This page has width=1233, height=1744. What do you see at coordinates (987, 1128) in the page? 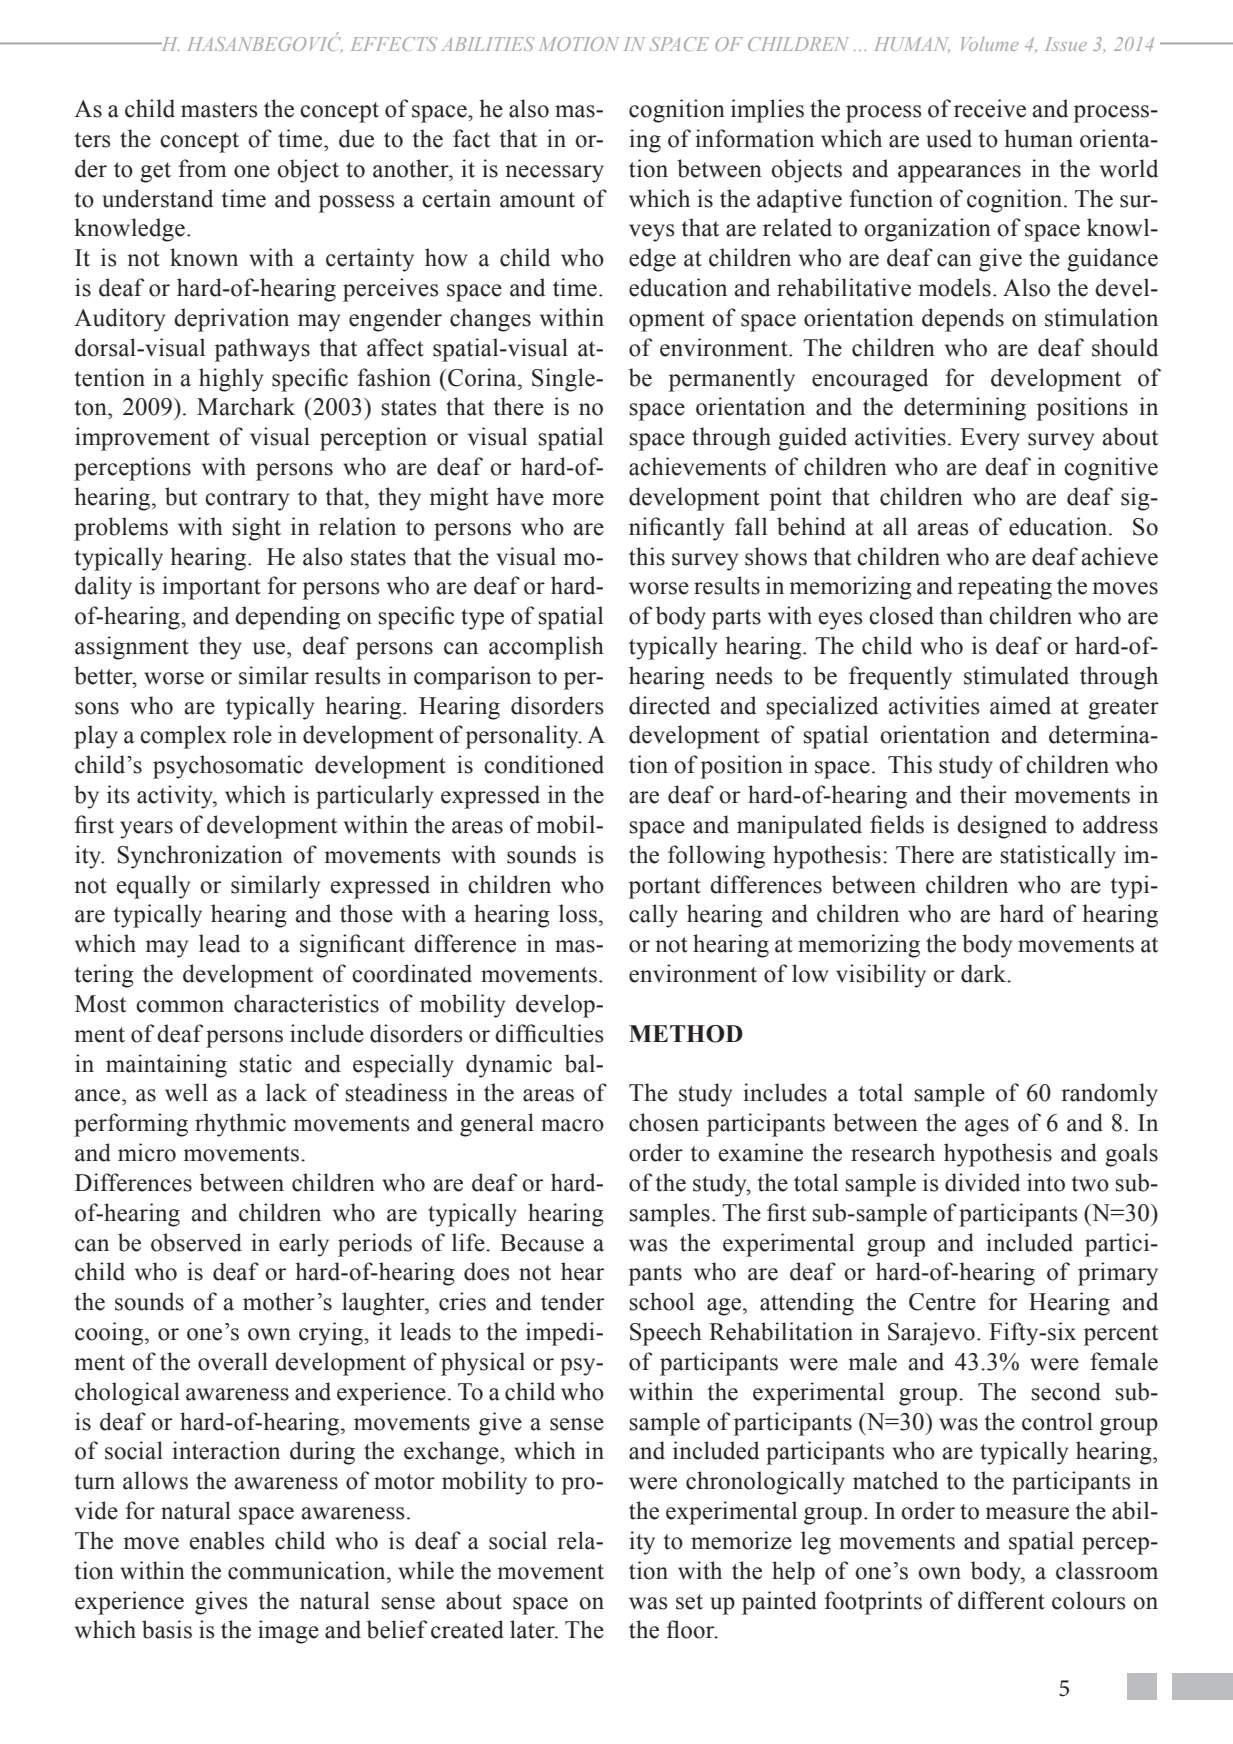
I see `ages` at bounding box center [987, 1128].
